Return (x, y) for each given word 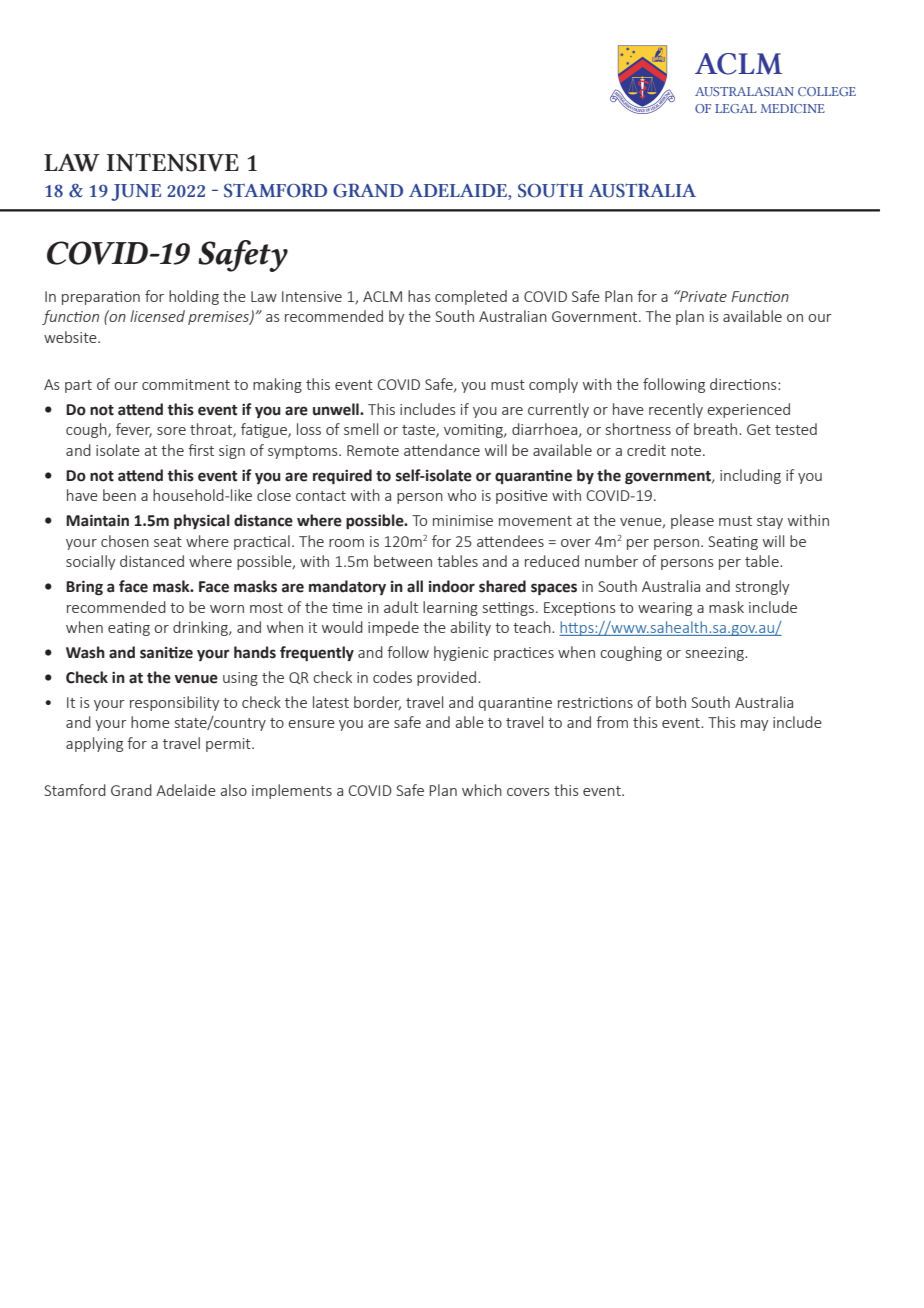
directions (744, 384)
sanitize (166, 653)
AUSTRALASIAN (744, 91)
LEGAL (736, 108)
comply (553, 385)
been (119, 495)
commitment (186, 384)
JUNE (136, 192)
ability (471, 628)
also (234, 790)
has (419, 296)
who (462, 495)
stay (770, 522)
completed (471, 297)
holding (194, 297)
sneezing (716, 654)
